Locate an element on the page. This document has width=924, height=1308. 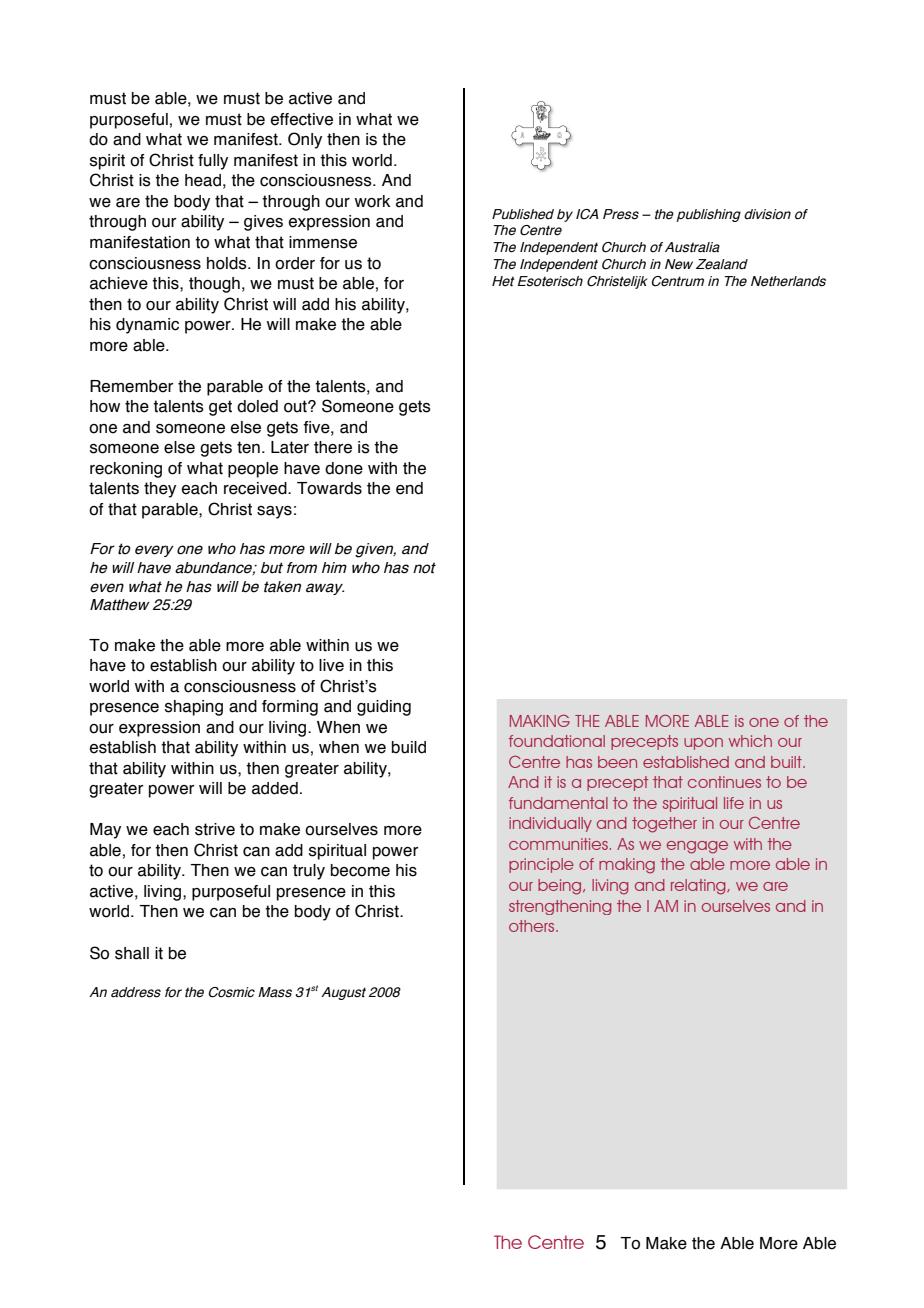
others is located at coordinates (533, 926).
